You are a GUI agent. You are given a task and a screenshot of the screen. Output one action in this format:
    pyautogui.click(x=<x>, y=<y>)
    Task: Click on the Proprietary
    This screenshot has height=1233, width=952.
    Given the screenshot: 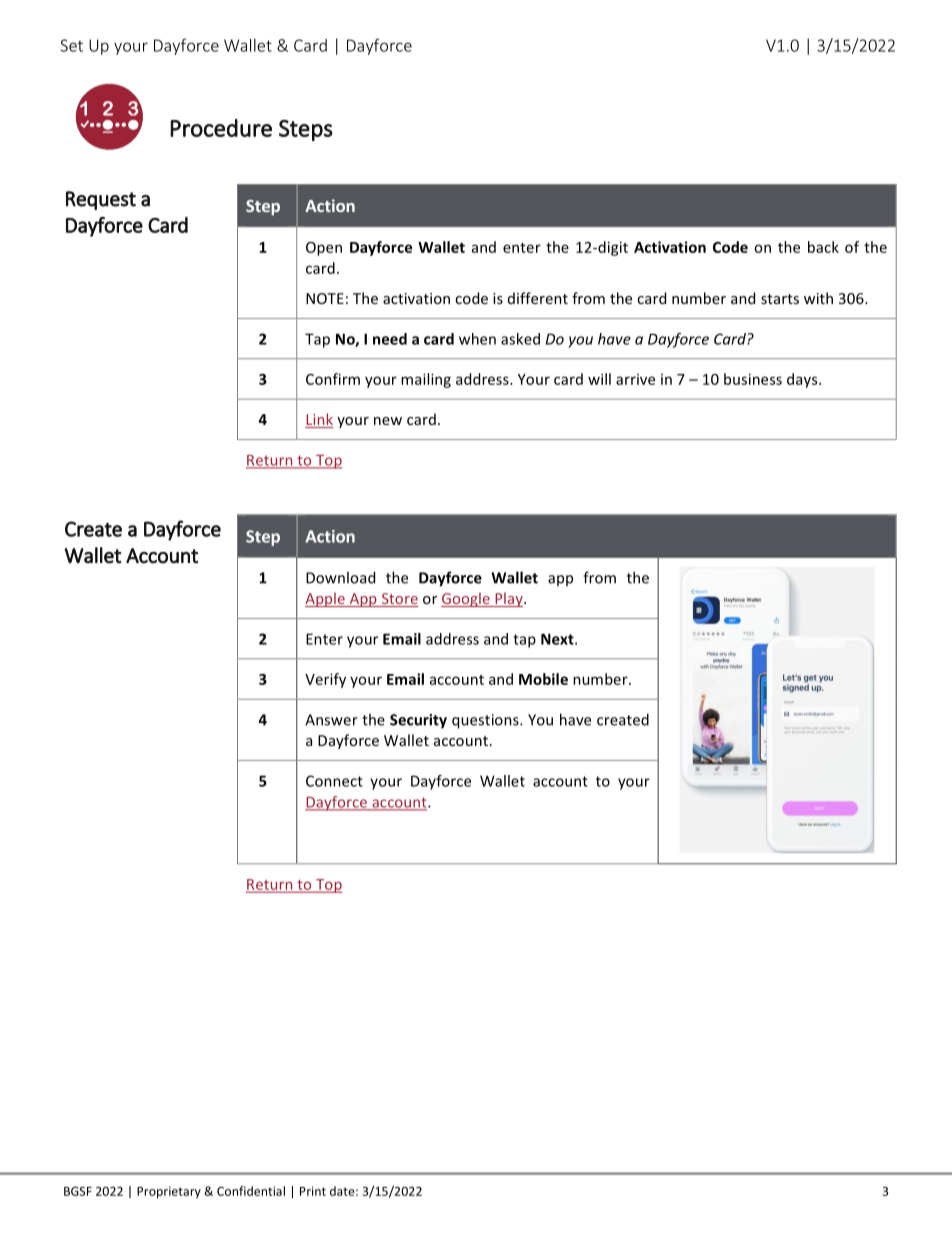 What is the action you would take?
    pyautogui.click(x=169, y=1192)
